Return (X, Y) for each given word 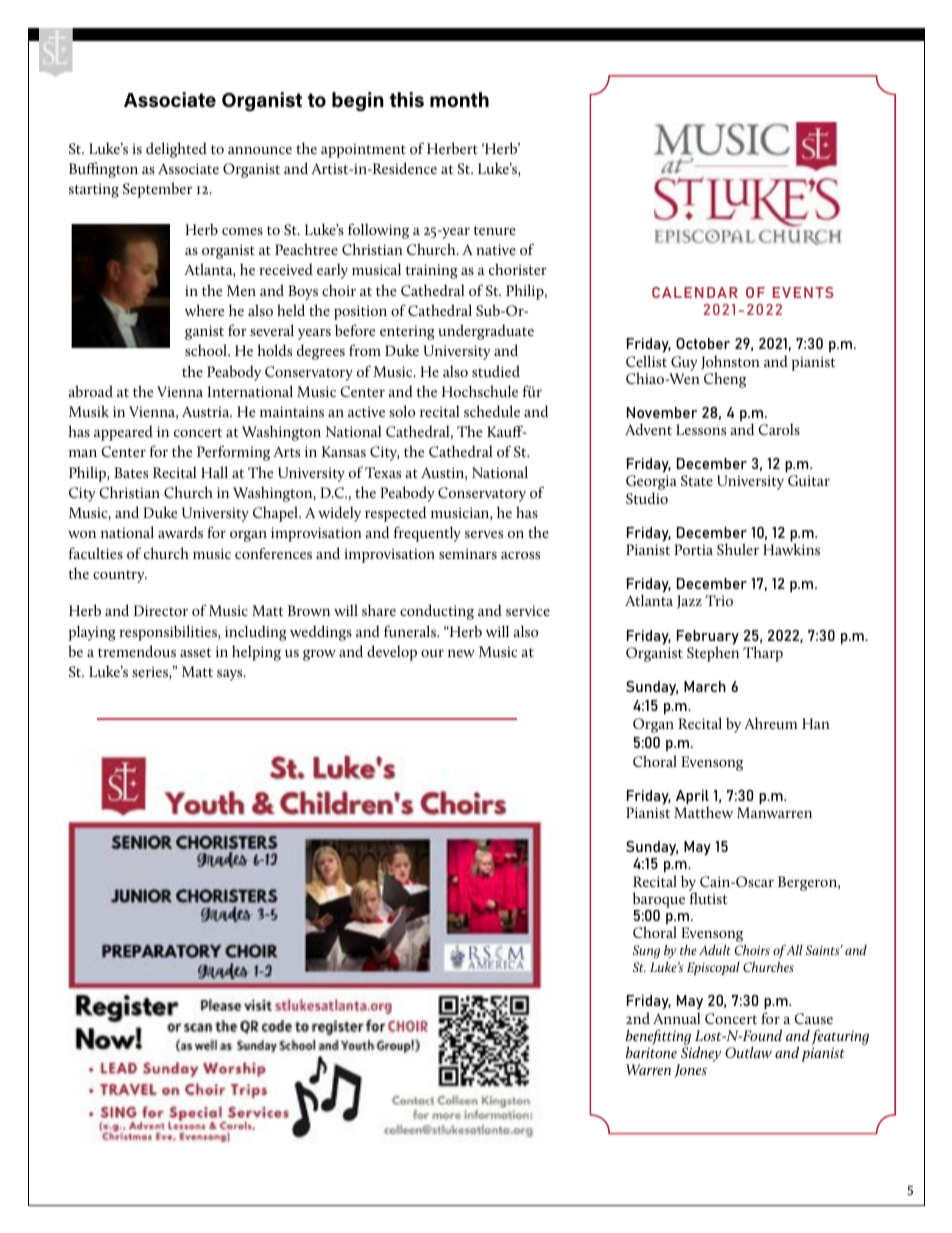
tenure (495, 230)
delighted (176, 150)
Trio (719, 600)
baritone (651, 1051)
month (459, 99)
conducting (437, 612)
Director (161, 610)
